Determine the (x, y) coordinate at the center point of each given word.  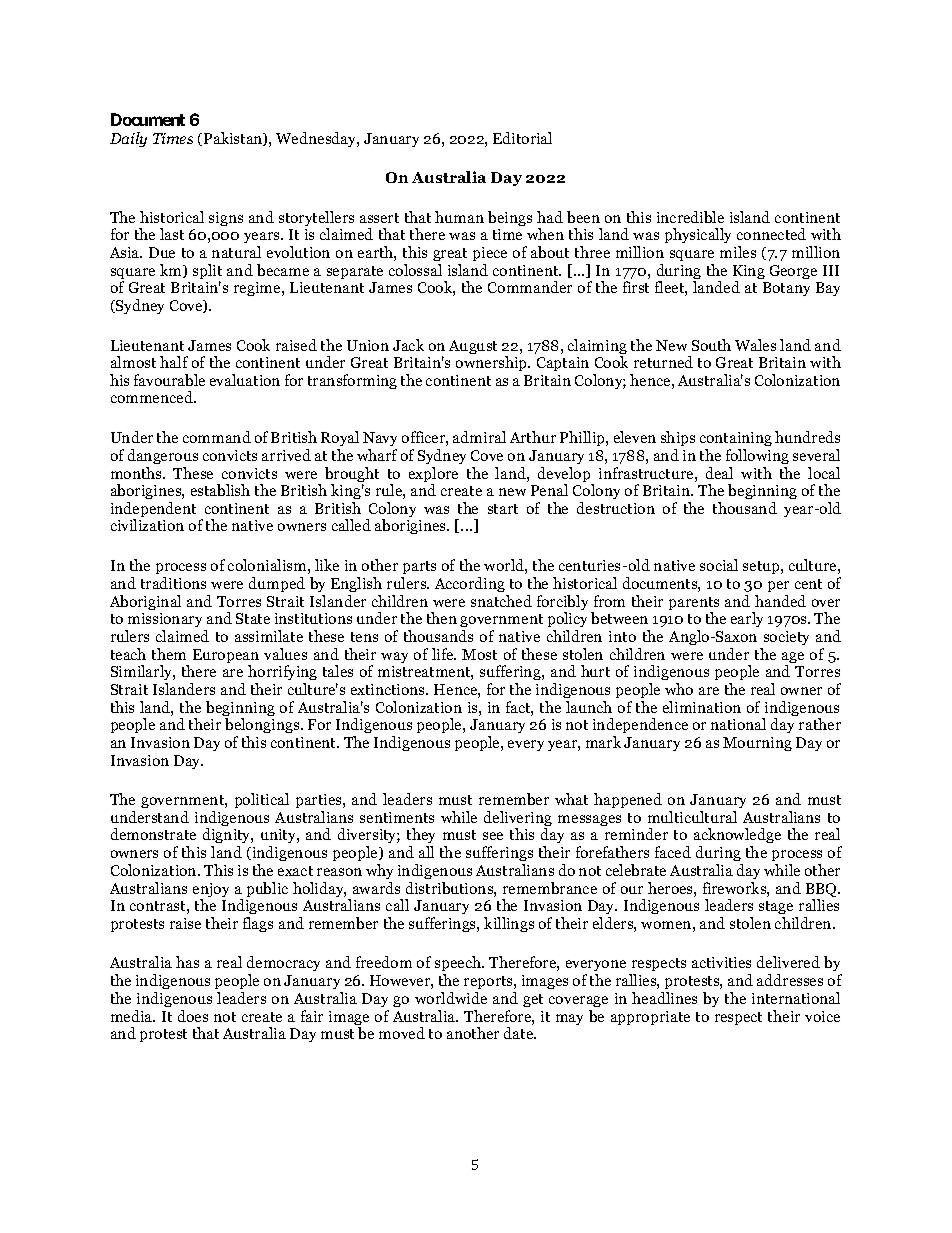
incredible (690, 217)
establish (220, 490)
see (493, 836)
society (786, 638)
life (444, 654)
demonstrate (153, 834)
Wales (755, 345)
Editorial (522, 138)
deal (719, 473)
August (473, 347)
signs (226, 219)
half (174, 362)
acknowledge (737, 837)
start (503, 509)
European (226, 657)
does (193, 1016)
